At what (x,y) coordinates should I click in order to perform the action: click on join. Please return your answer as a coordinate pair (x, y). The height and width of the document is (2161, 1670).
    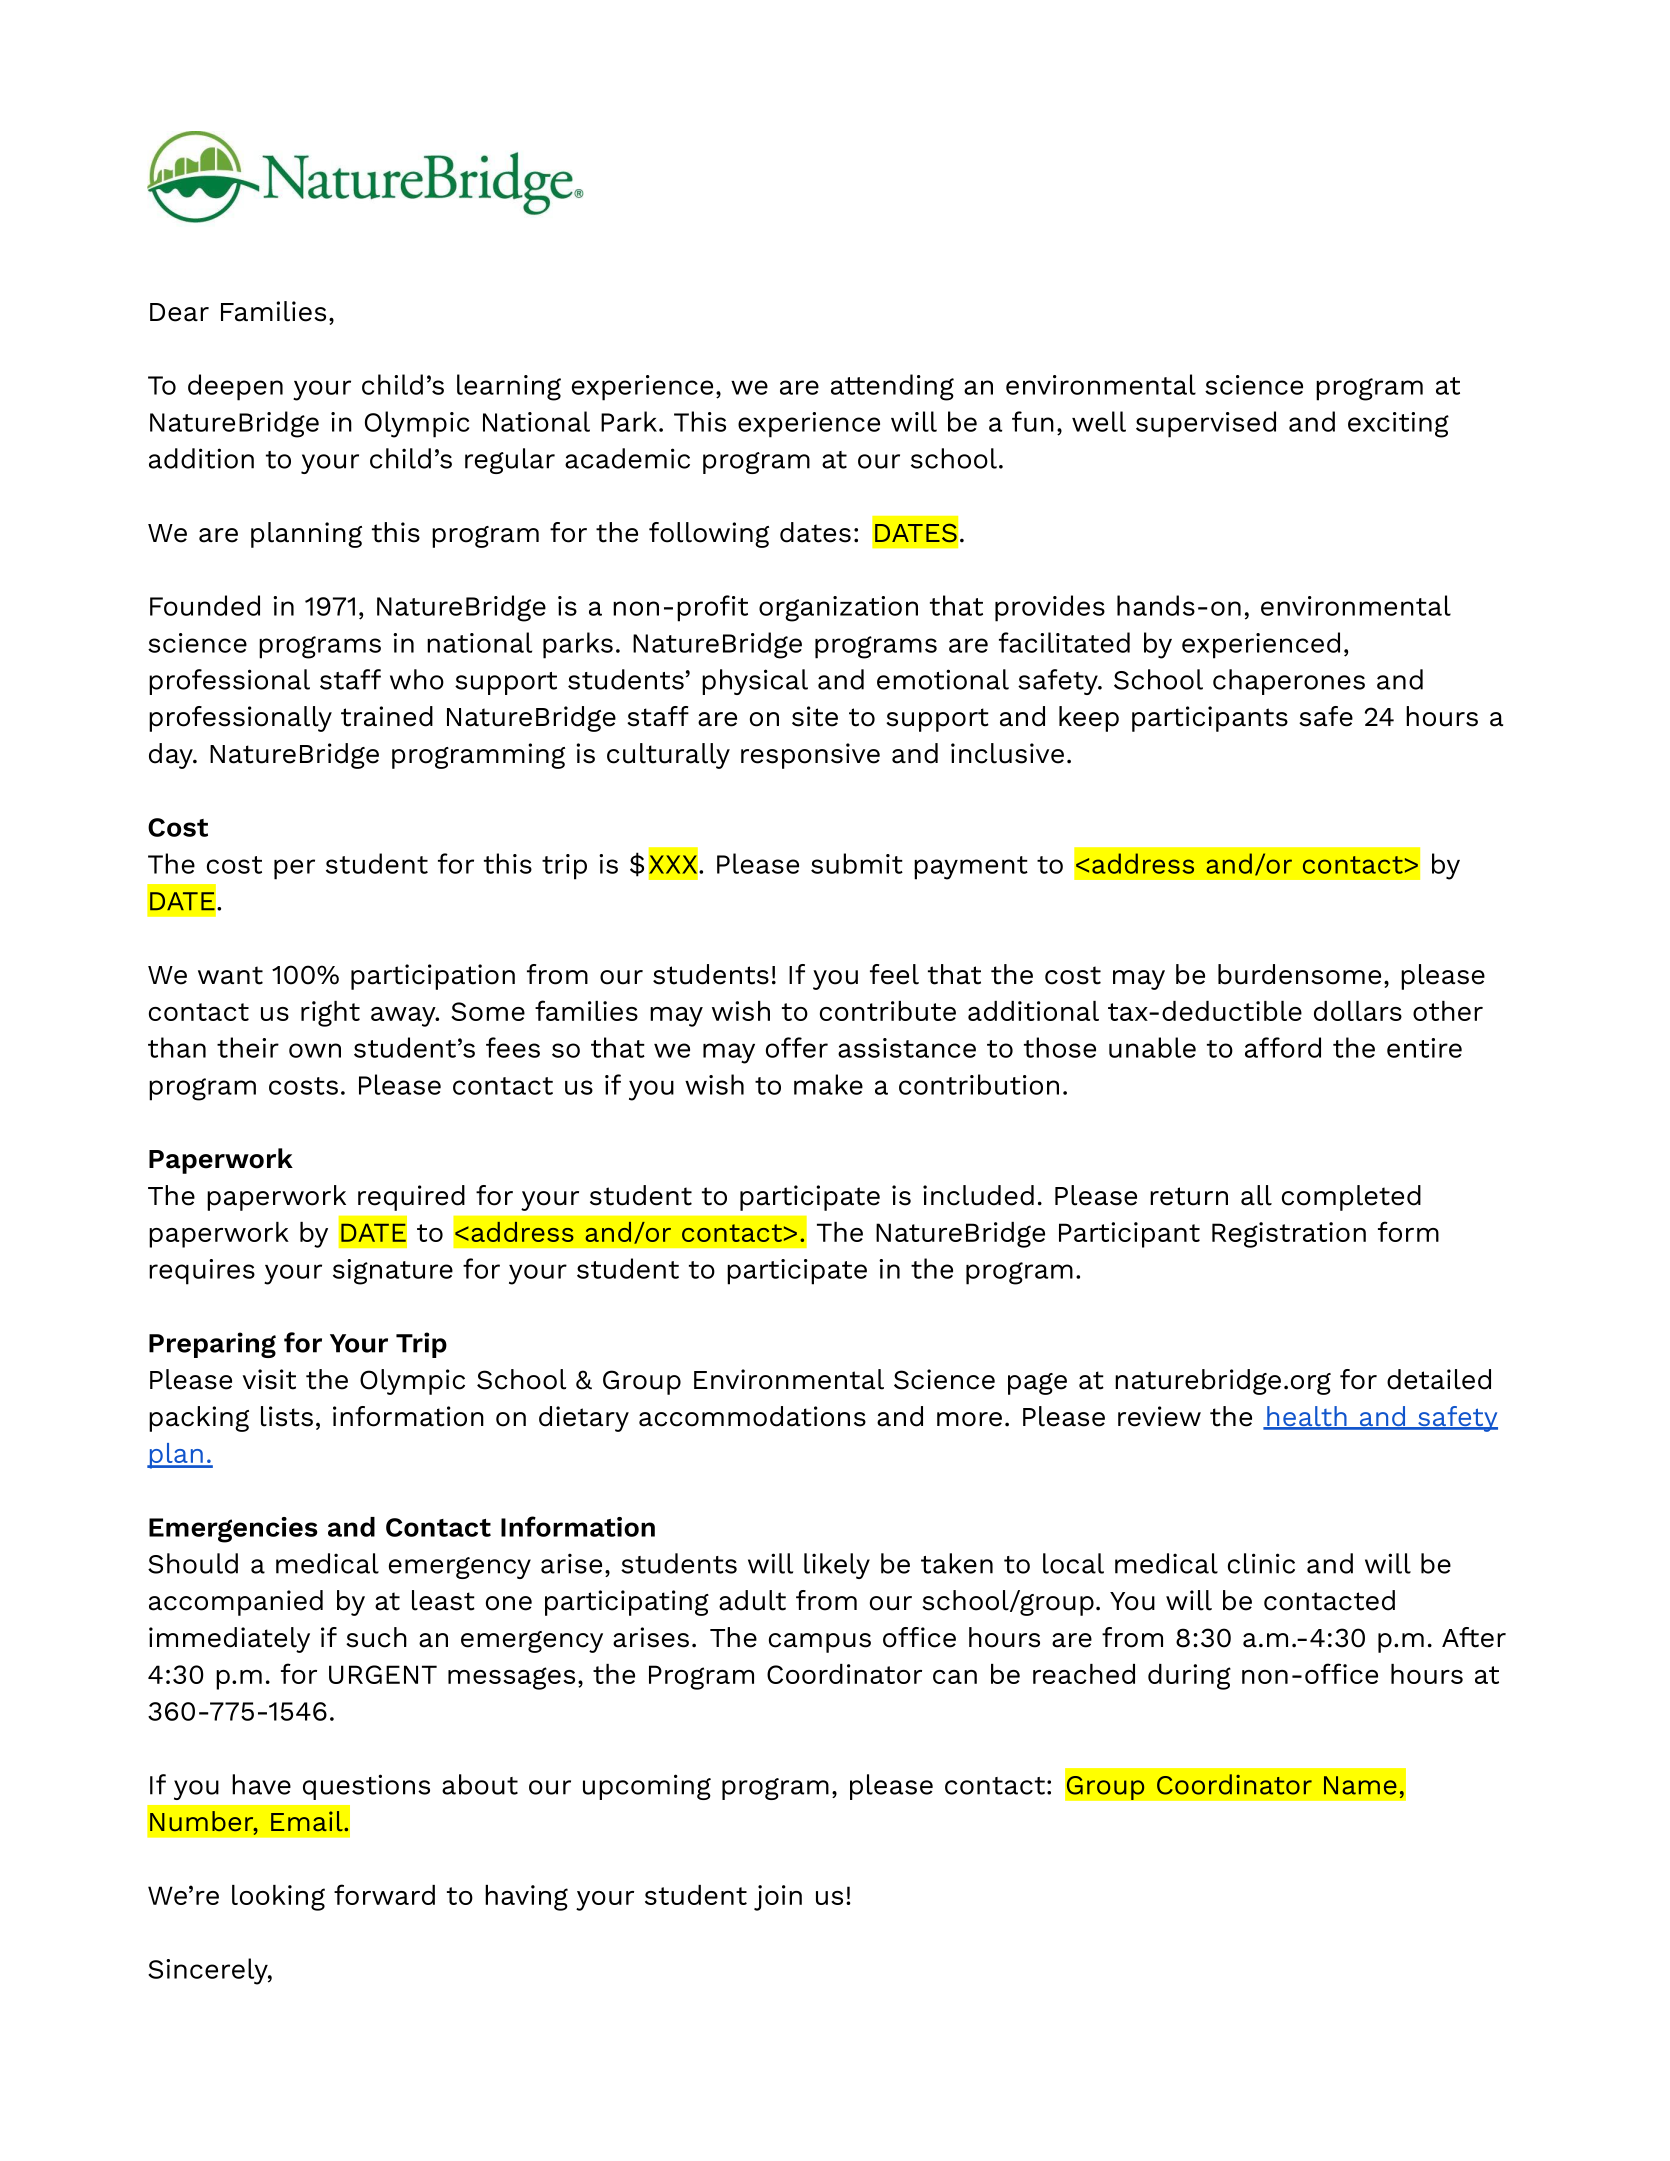
    Looking at the image, I should click on (778, 1898).
